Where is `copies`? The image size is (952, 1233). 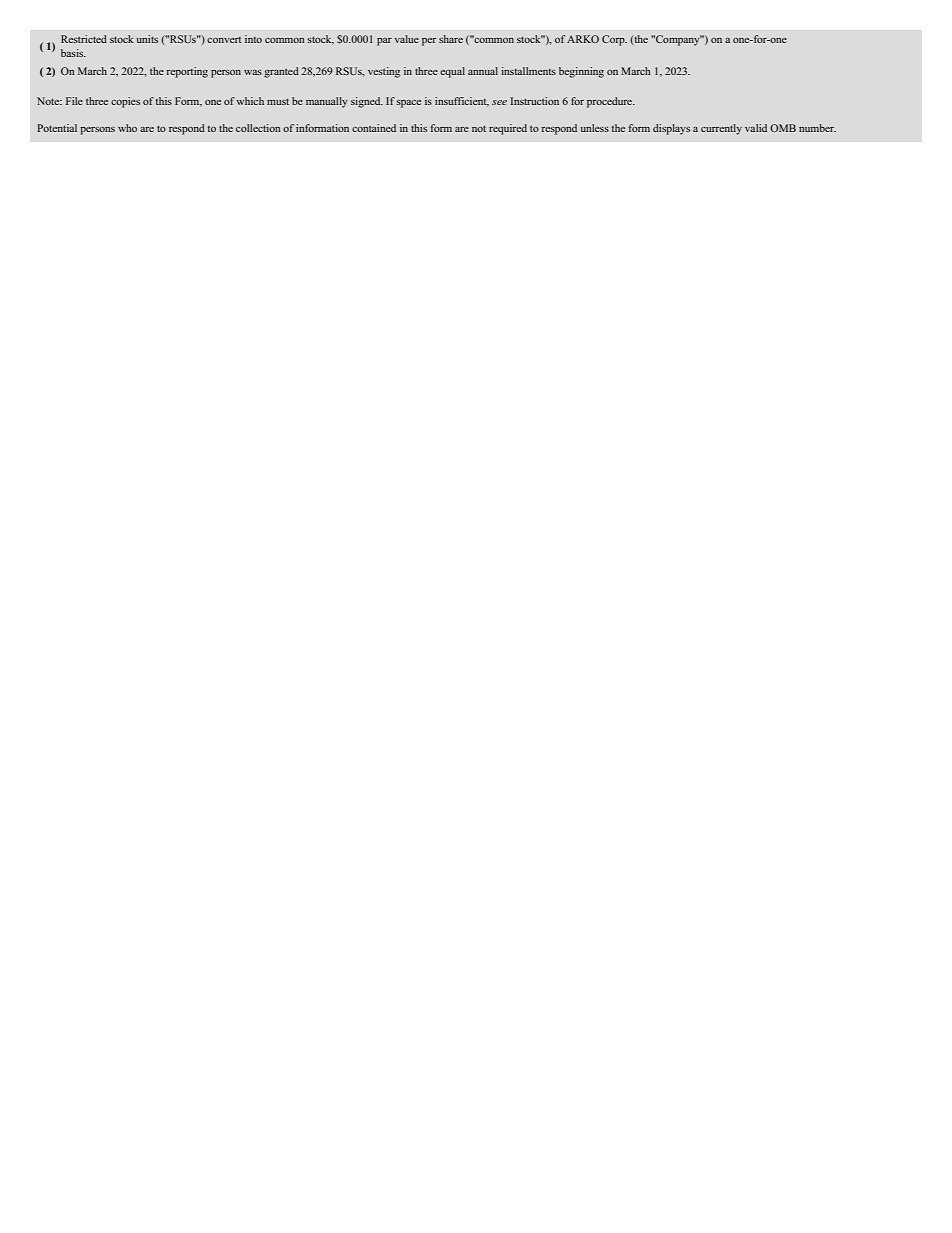
copies is located at coordinates (125, 102).
